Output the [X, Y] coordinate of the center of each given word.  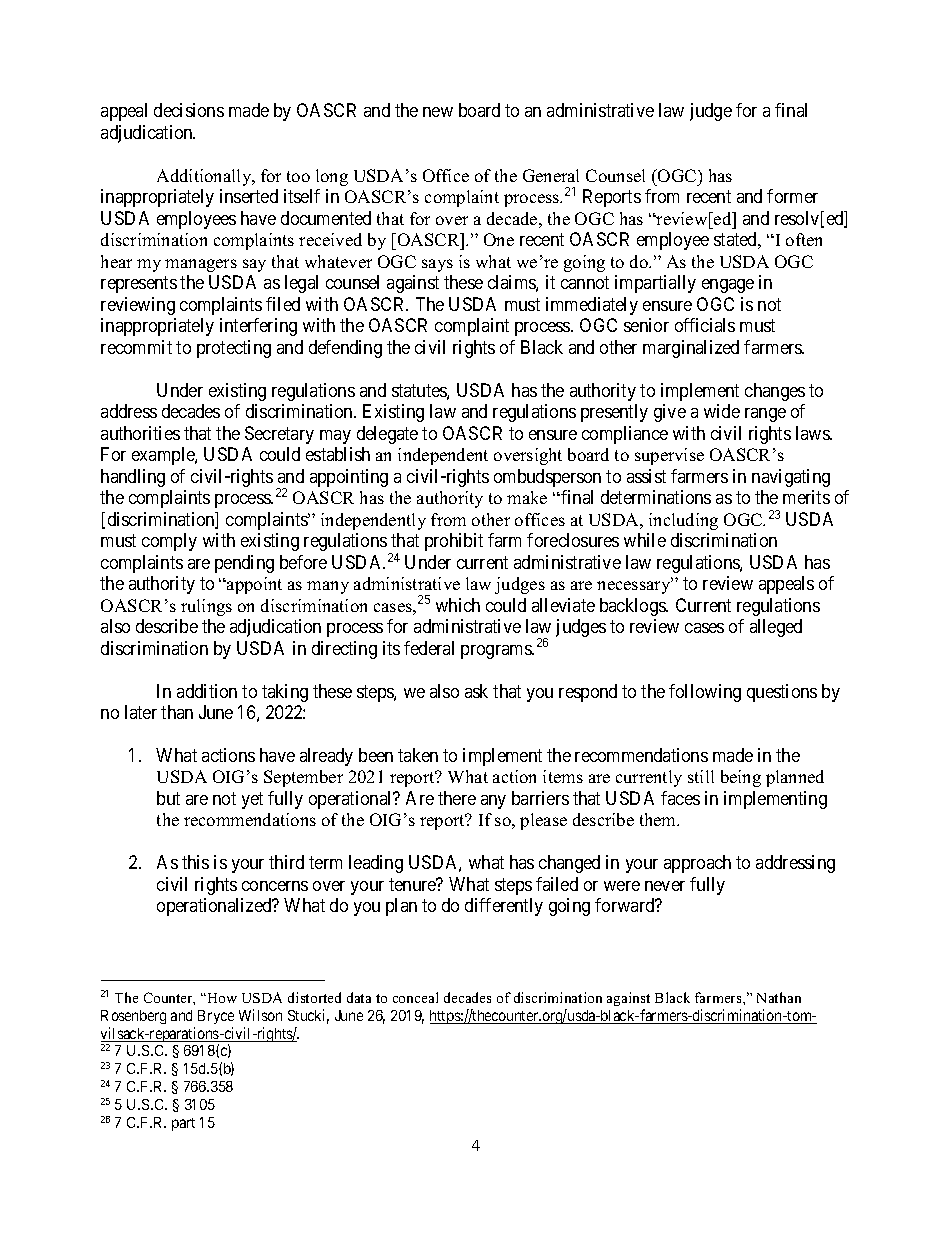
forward [626, 905]
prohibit [454, 542]
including [683, 521]
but [168, 798]
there [457, 798]
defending [345, 349]
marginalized [691, 349]
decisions [189, 110]
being [741, 778]
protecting [234, 349]
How [221, 998]
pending [244, 564]
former [792, 196]
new [438, 112]
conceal [415, 997]
